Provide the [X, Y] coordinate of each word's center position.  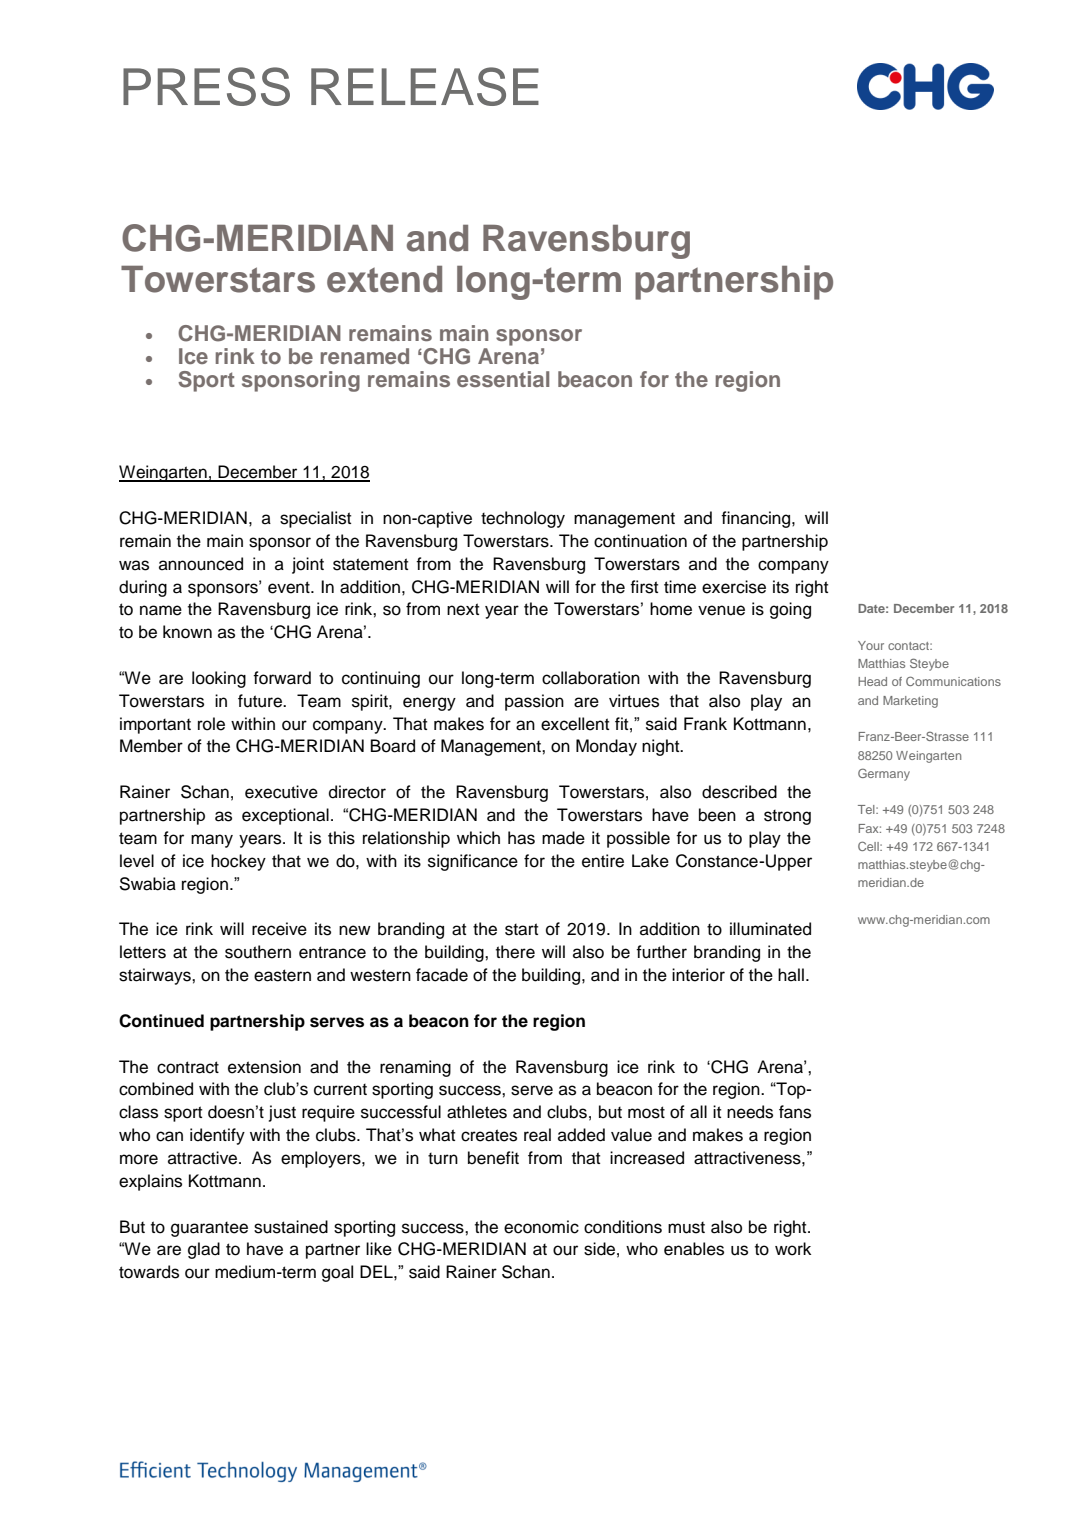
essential [503, 379]
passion [534, 702]
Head [872, 681]
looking [219, 679]
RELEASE [425, 86]
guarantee [209, 1229]
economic [541, 1227]
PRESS [206, 86]
